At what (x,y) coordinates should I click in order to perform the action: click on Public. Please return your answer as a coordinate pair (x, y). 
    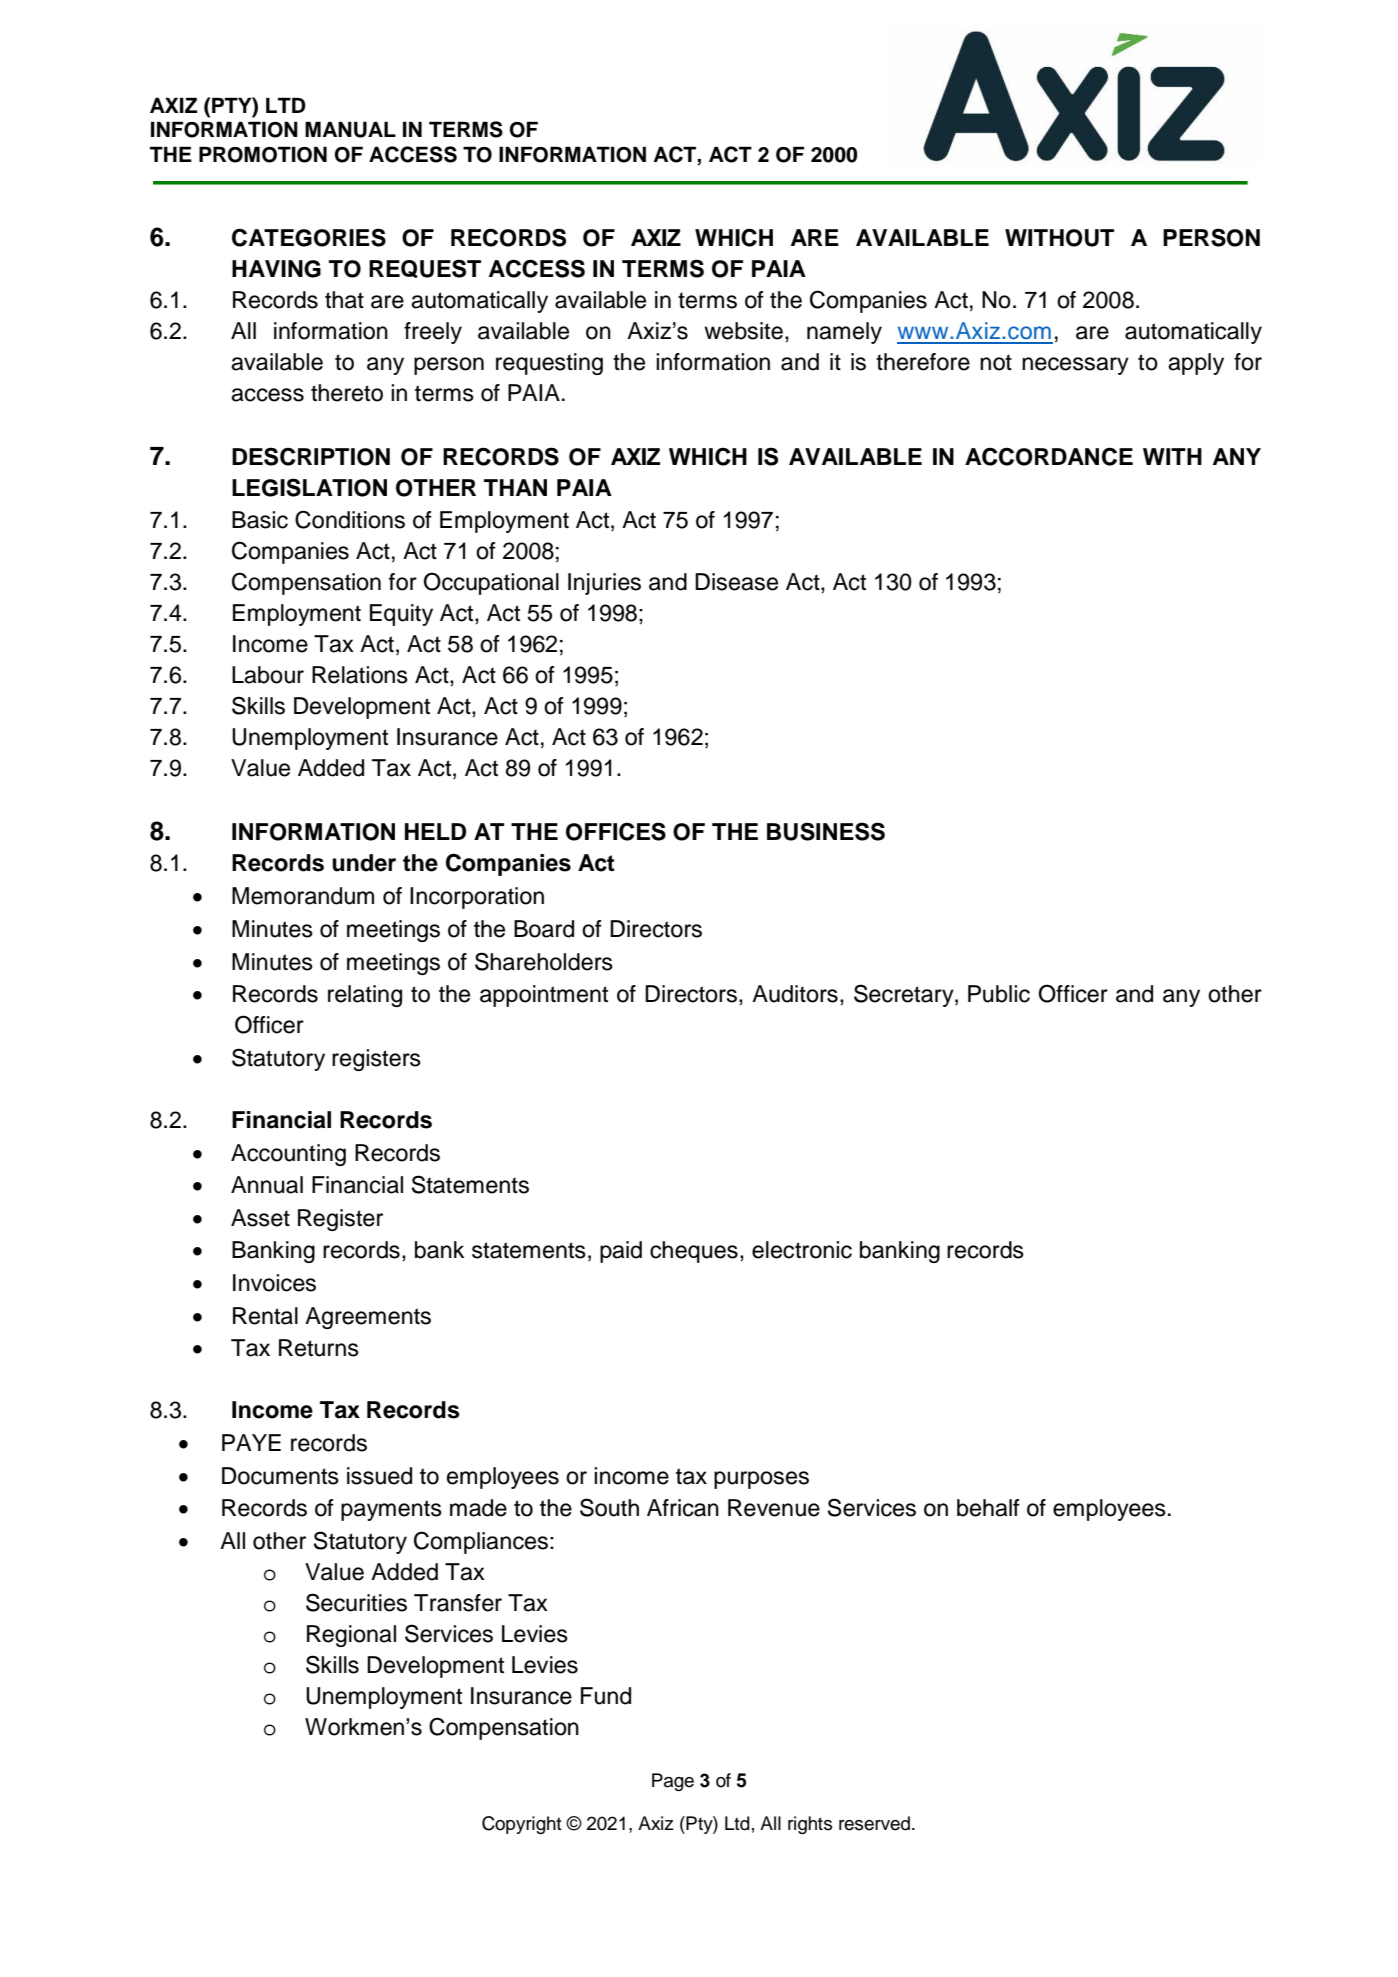
    Looking at the image, I should click on (999, 994).
